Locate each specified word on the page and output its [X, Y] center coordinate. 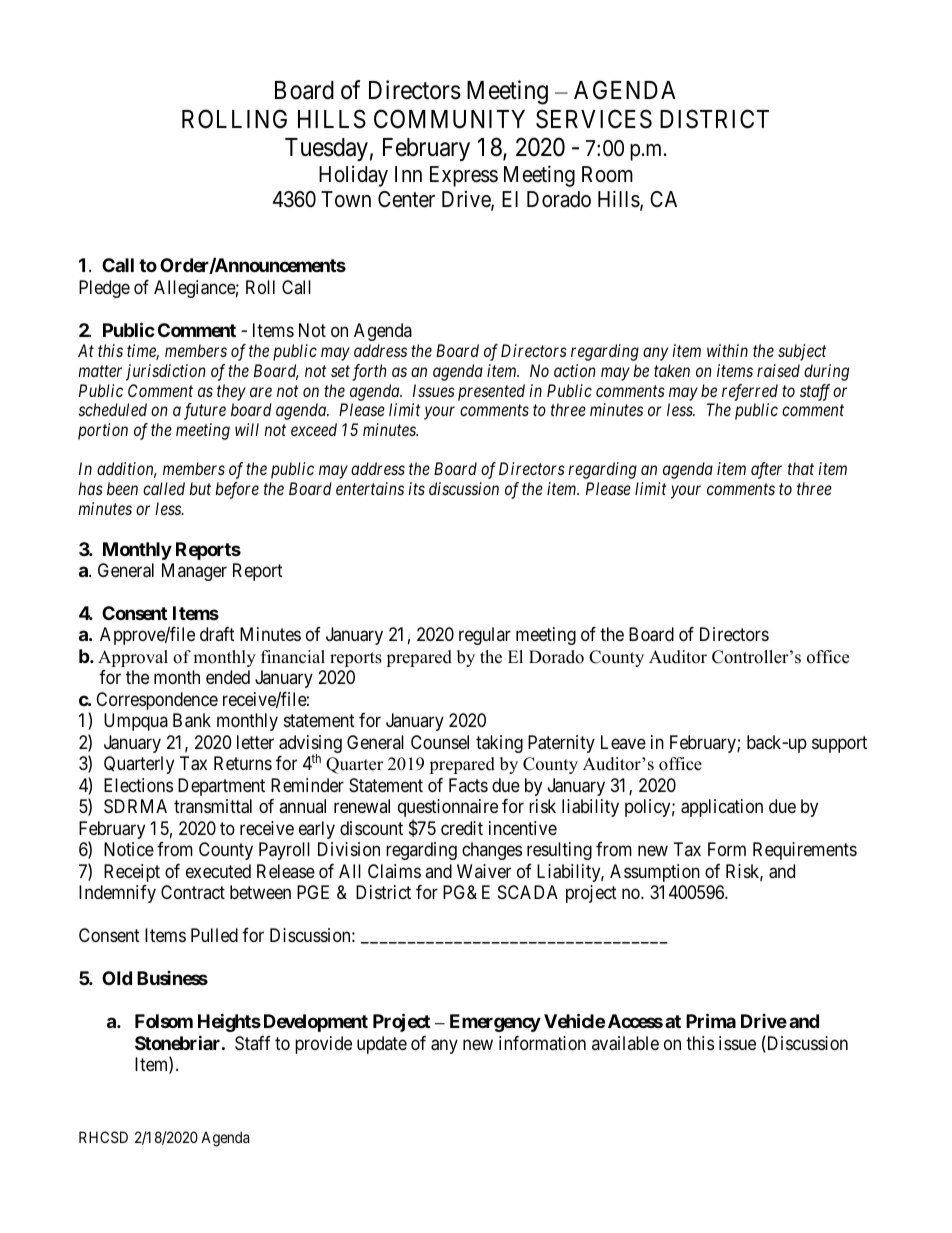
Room [607, 174]
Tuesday [326, 149]
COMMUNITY [449, 119]
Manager [194, 572]
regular [485, 636]
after [766, 470]
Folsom [164, 1021]
